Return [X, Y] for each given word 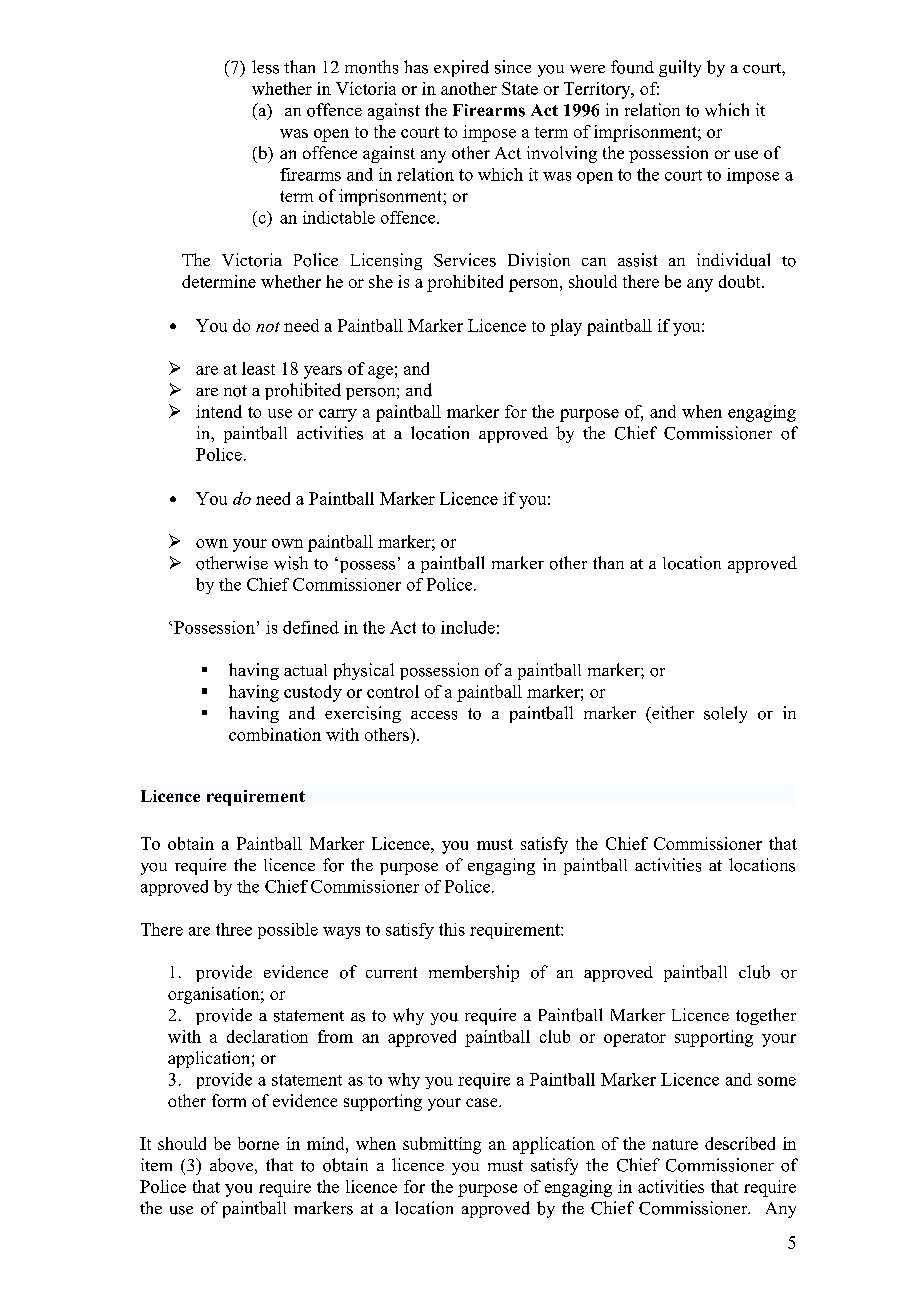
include [468, 627]
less [265, 67]
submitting [442, 1145]
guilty [680, 68]
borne [258, 1143]
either [672, 712]
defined [311, 627]
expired [461, 68]
